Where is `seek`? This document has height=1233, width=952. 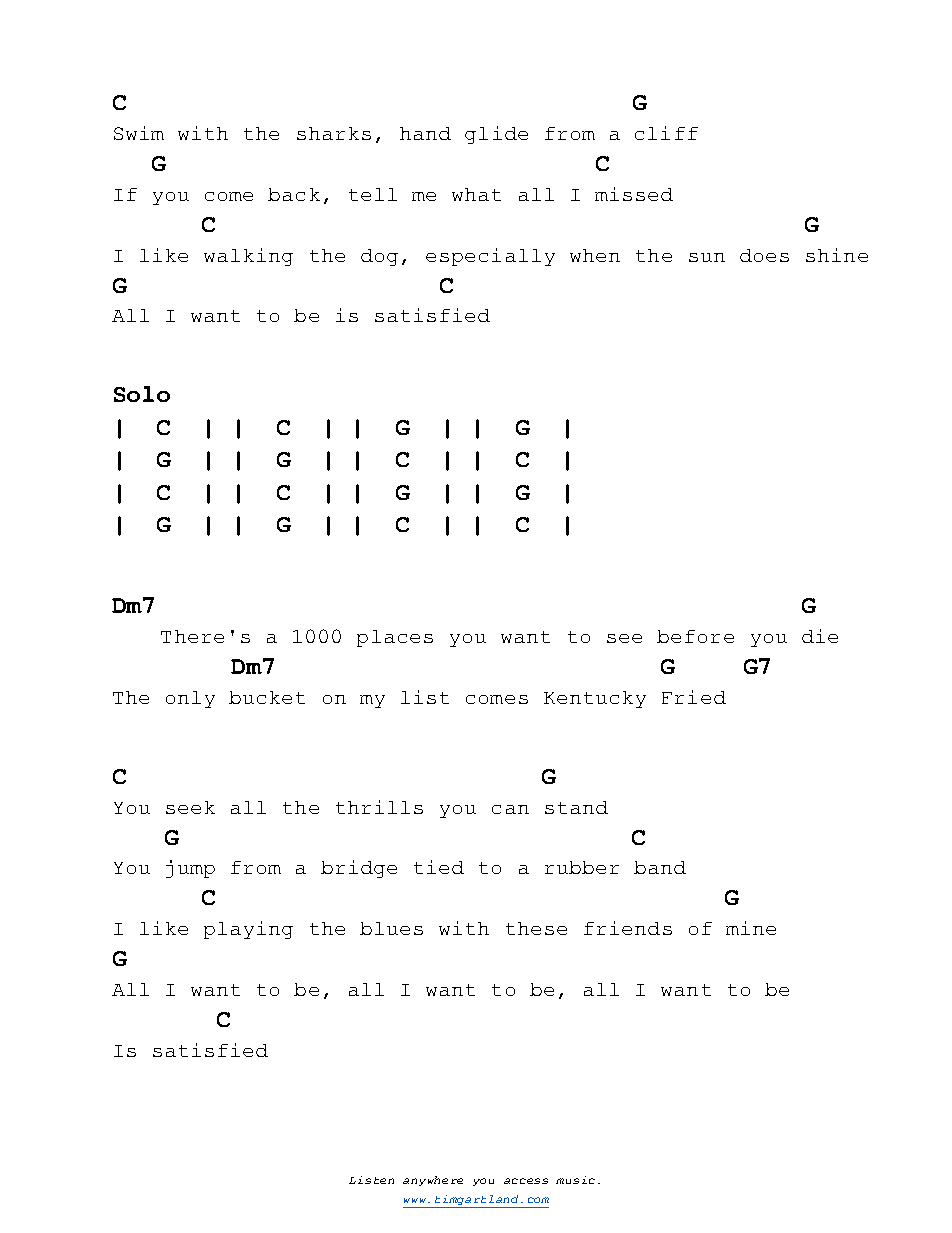
seek is located at coordinates (190, 807).
